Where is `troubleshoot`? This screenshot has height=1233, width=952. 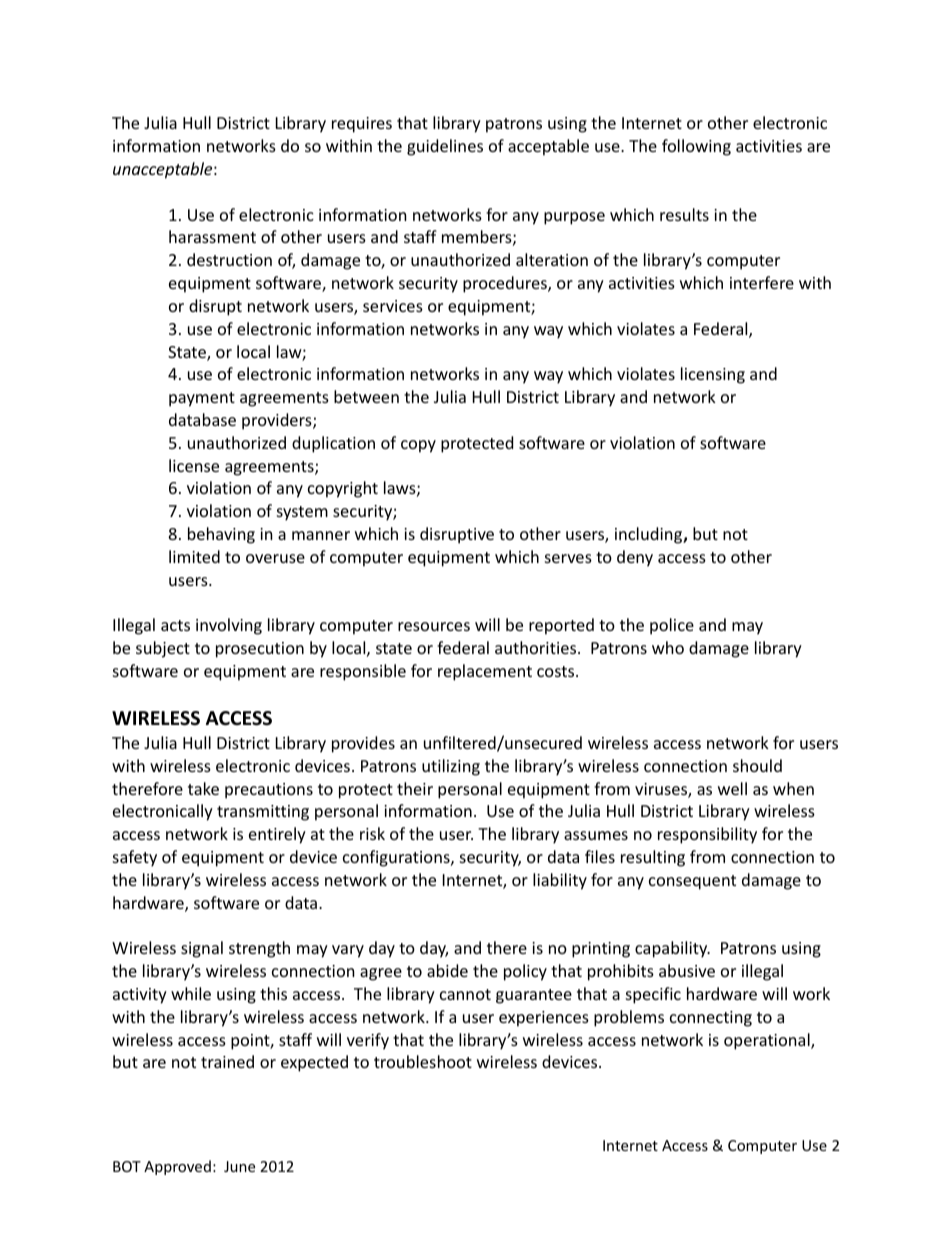 troubleshoot is located at coordinates (423, 1061).
